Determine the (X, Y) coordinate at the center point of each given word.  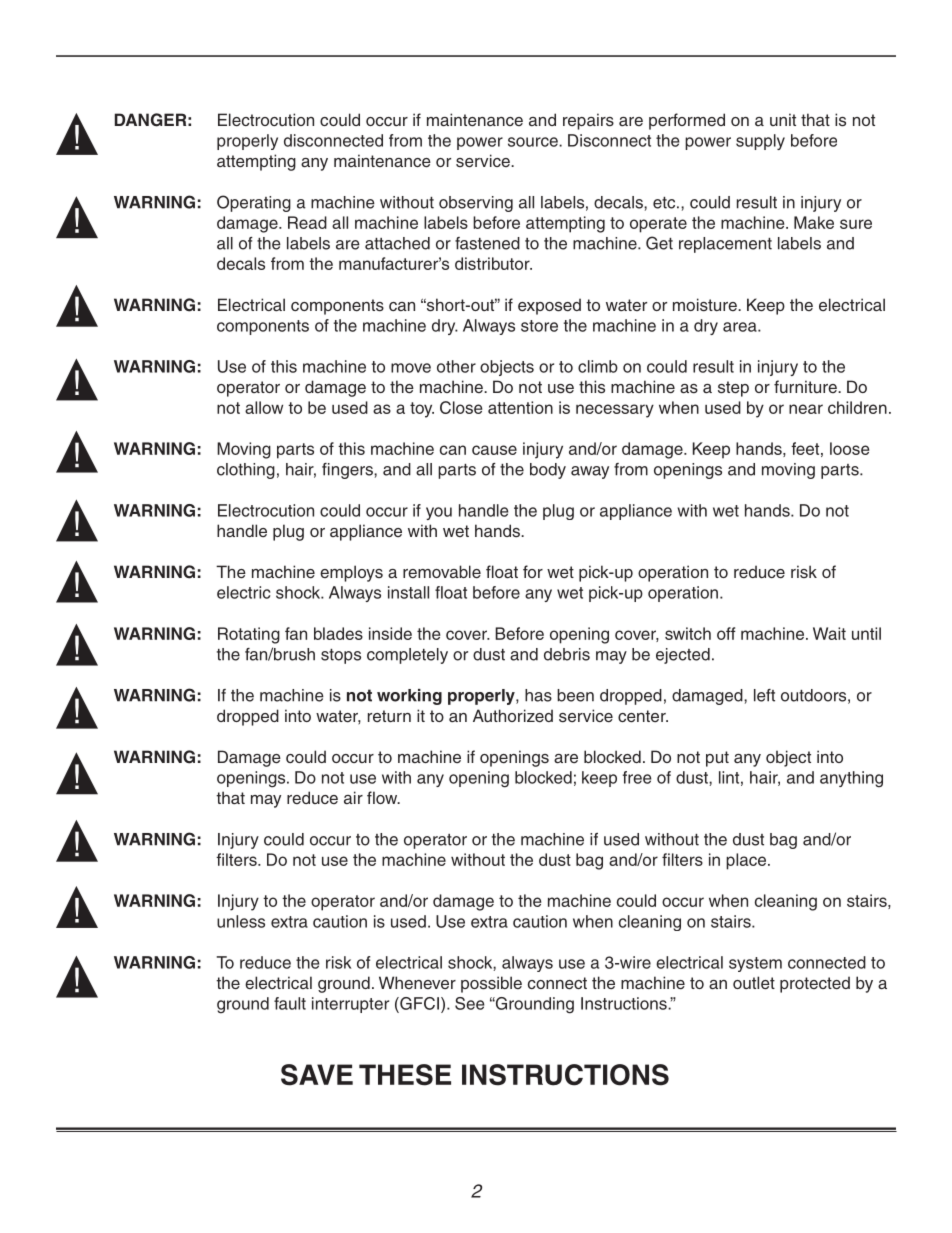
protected (815, 984)
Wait (829, 633)
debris (567, 654)
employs (351, 573)
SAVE (317, 1075)
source (534, 142)
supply (760, 142)
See (469, 1003)
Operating (254, 203)
